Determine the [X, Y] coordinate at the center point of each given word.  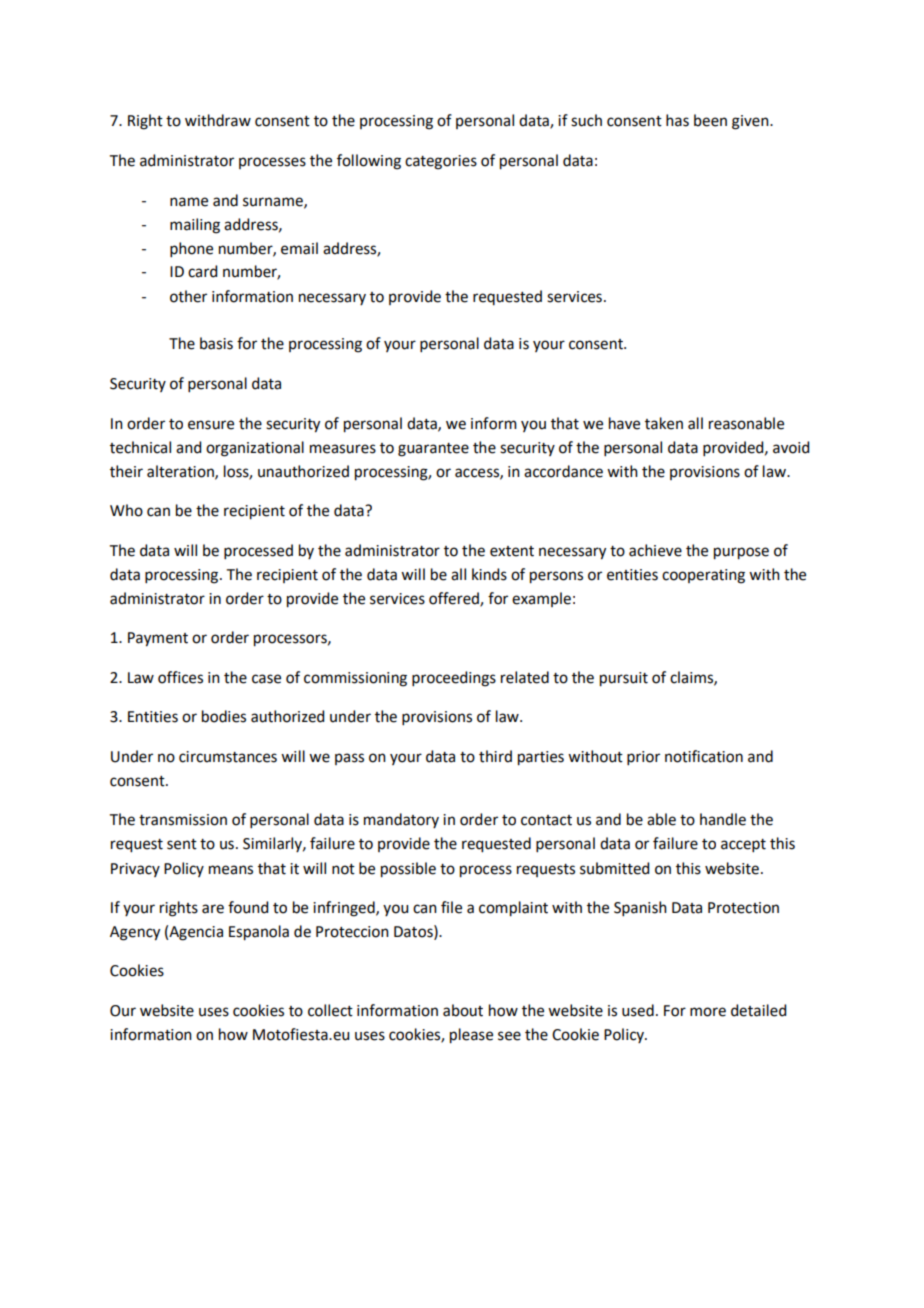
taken [664, 423]
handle [723, 819]
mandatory [401, 820]
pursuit [624, 679]
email [299, 248]
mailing [195, 226]
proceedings [454, 679]
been [710, 120]
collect [330, 1010]
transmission [183, 820]
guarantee [433, 450]
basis [216, 343]
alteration [181, 472]
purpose [741, 553]
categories [441, 162]
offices [180, 677]
